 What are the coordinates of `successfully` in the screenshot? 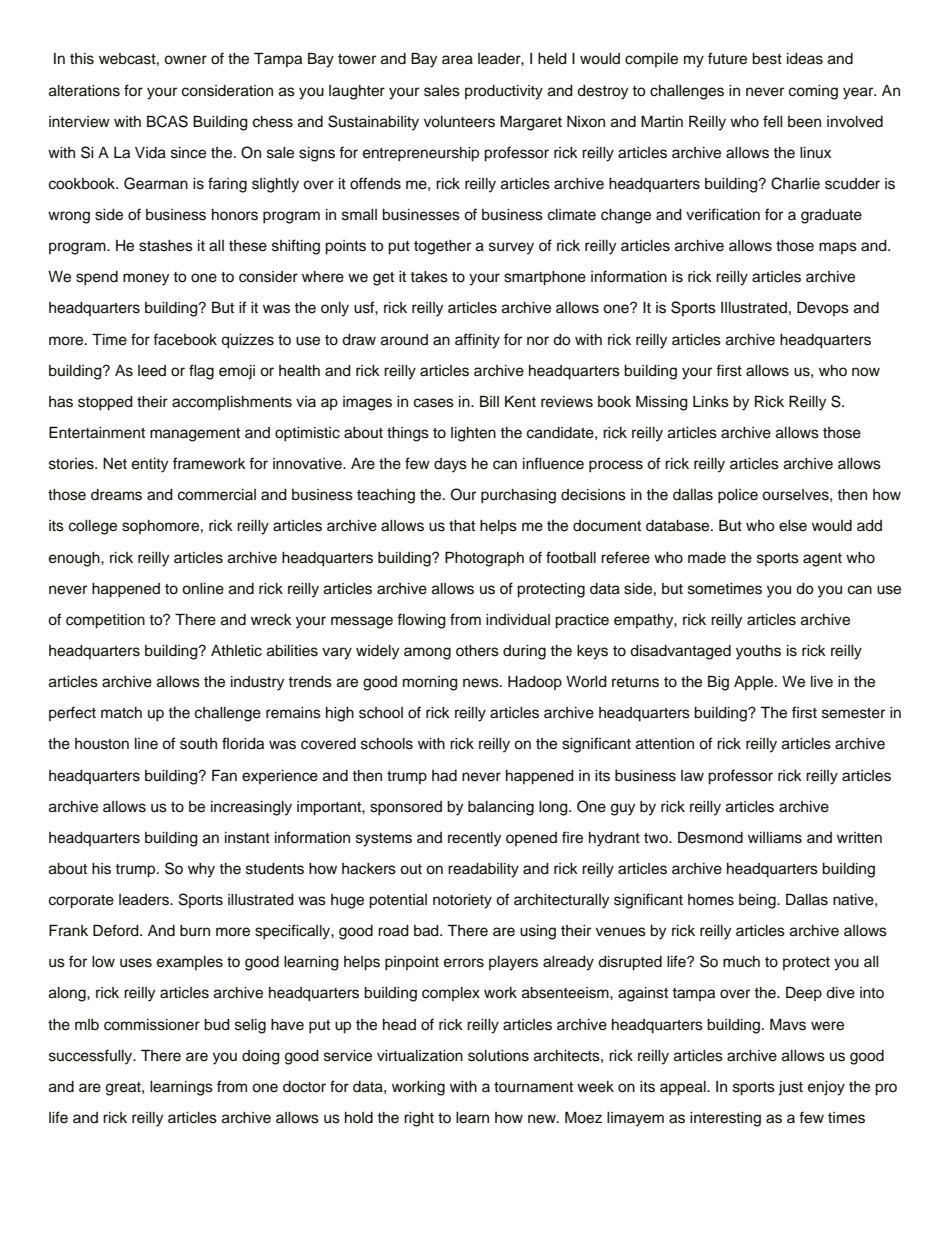 It's located at (92, 1057).
